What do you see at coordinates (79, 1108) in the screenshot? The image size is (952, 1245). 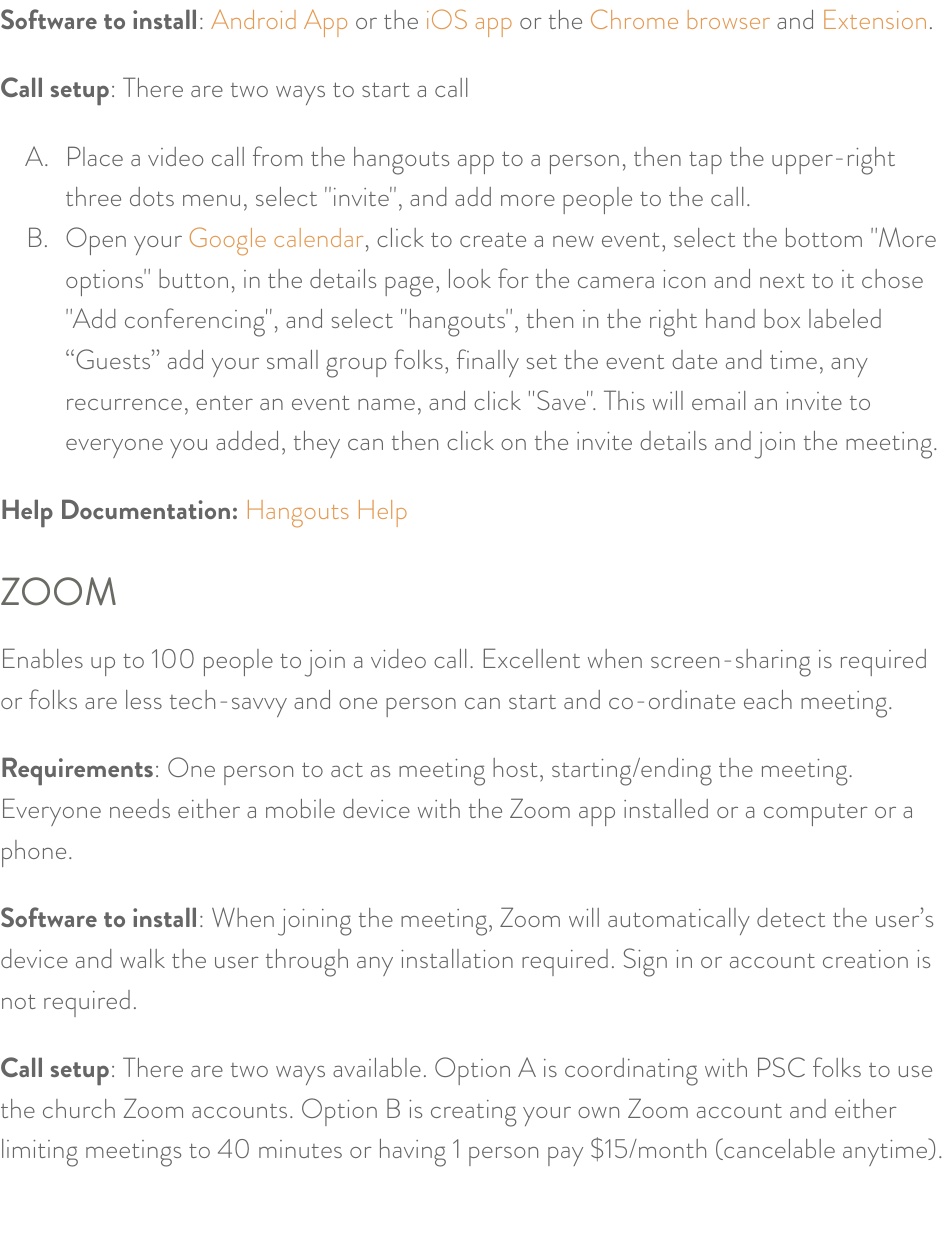 I see `church` at bounding box center [79, 1108].
